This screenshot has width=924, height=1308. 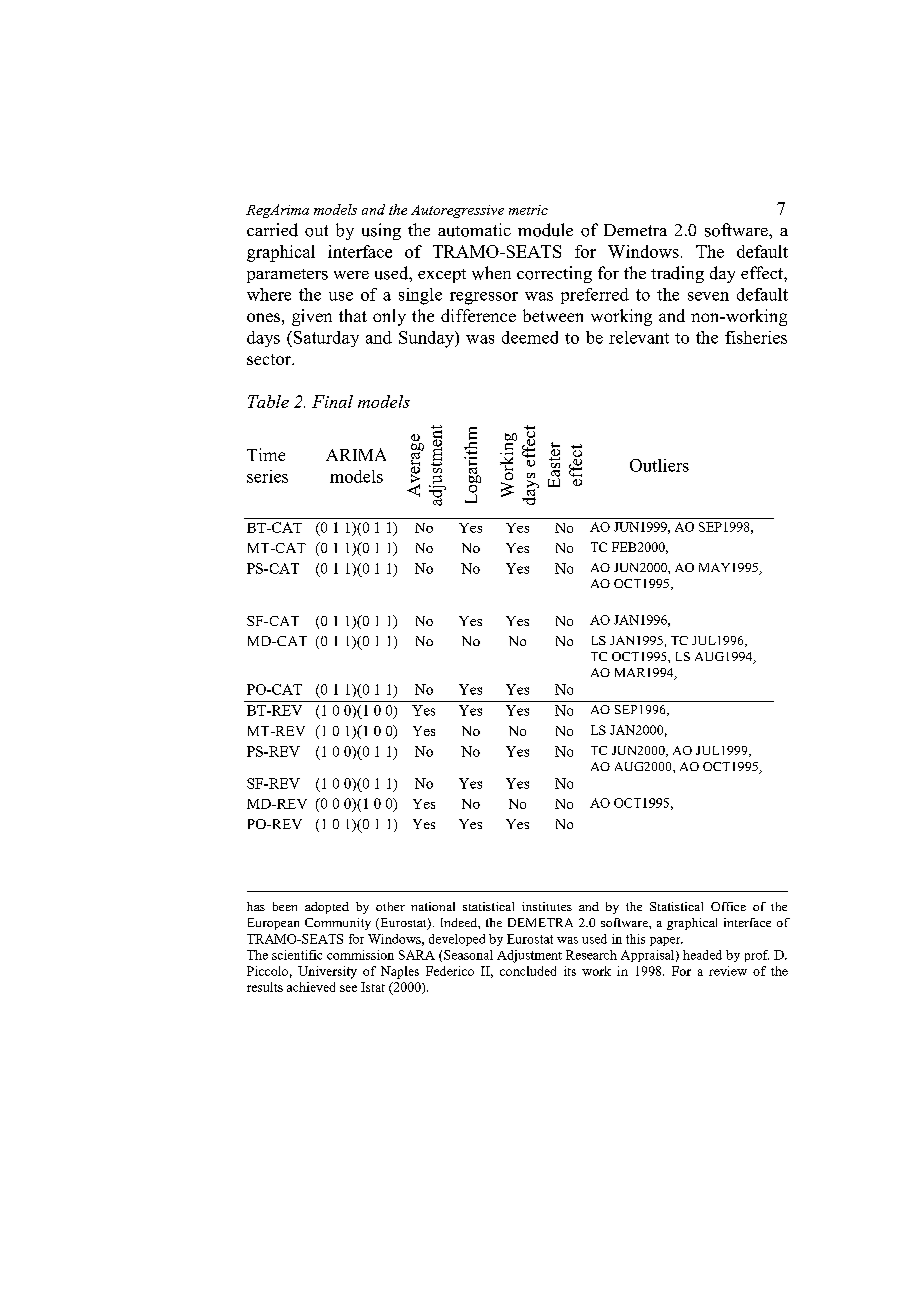 I want to click on series, so click(x=267, y=476).
